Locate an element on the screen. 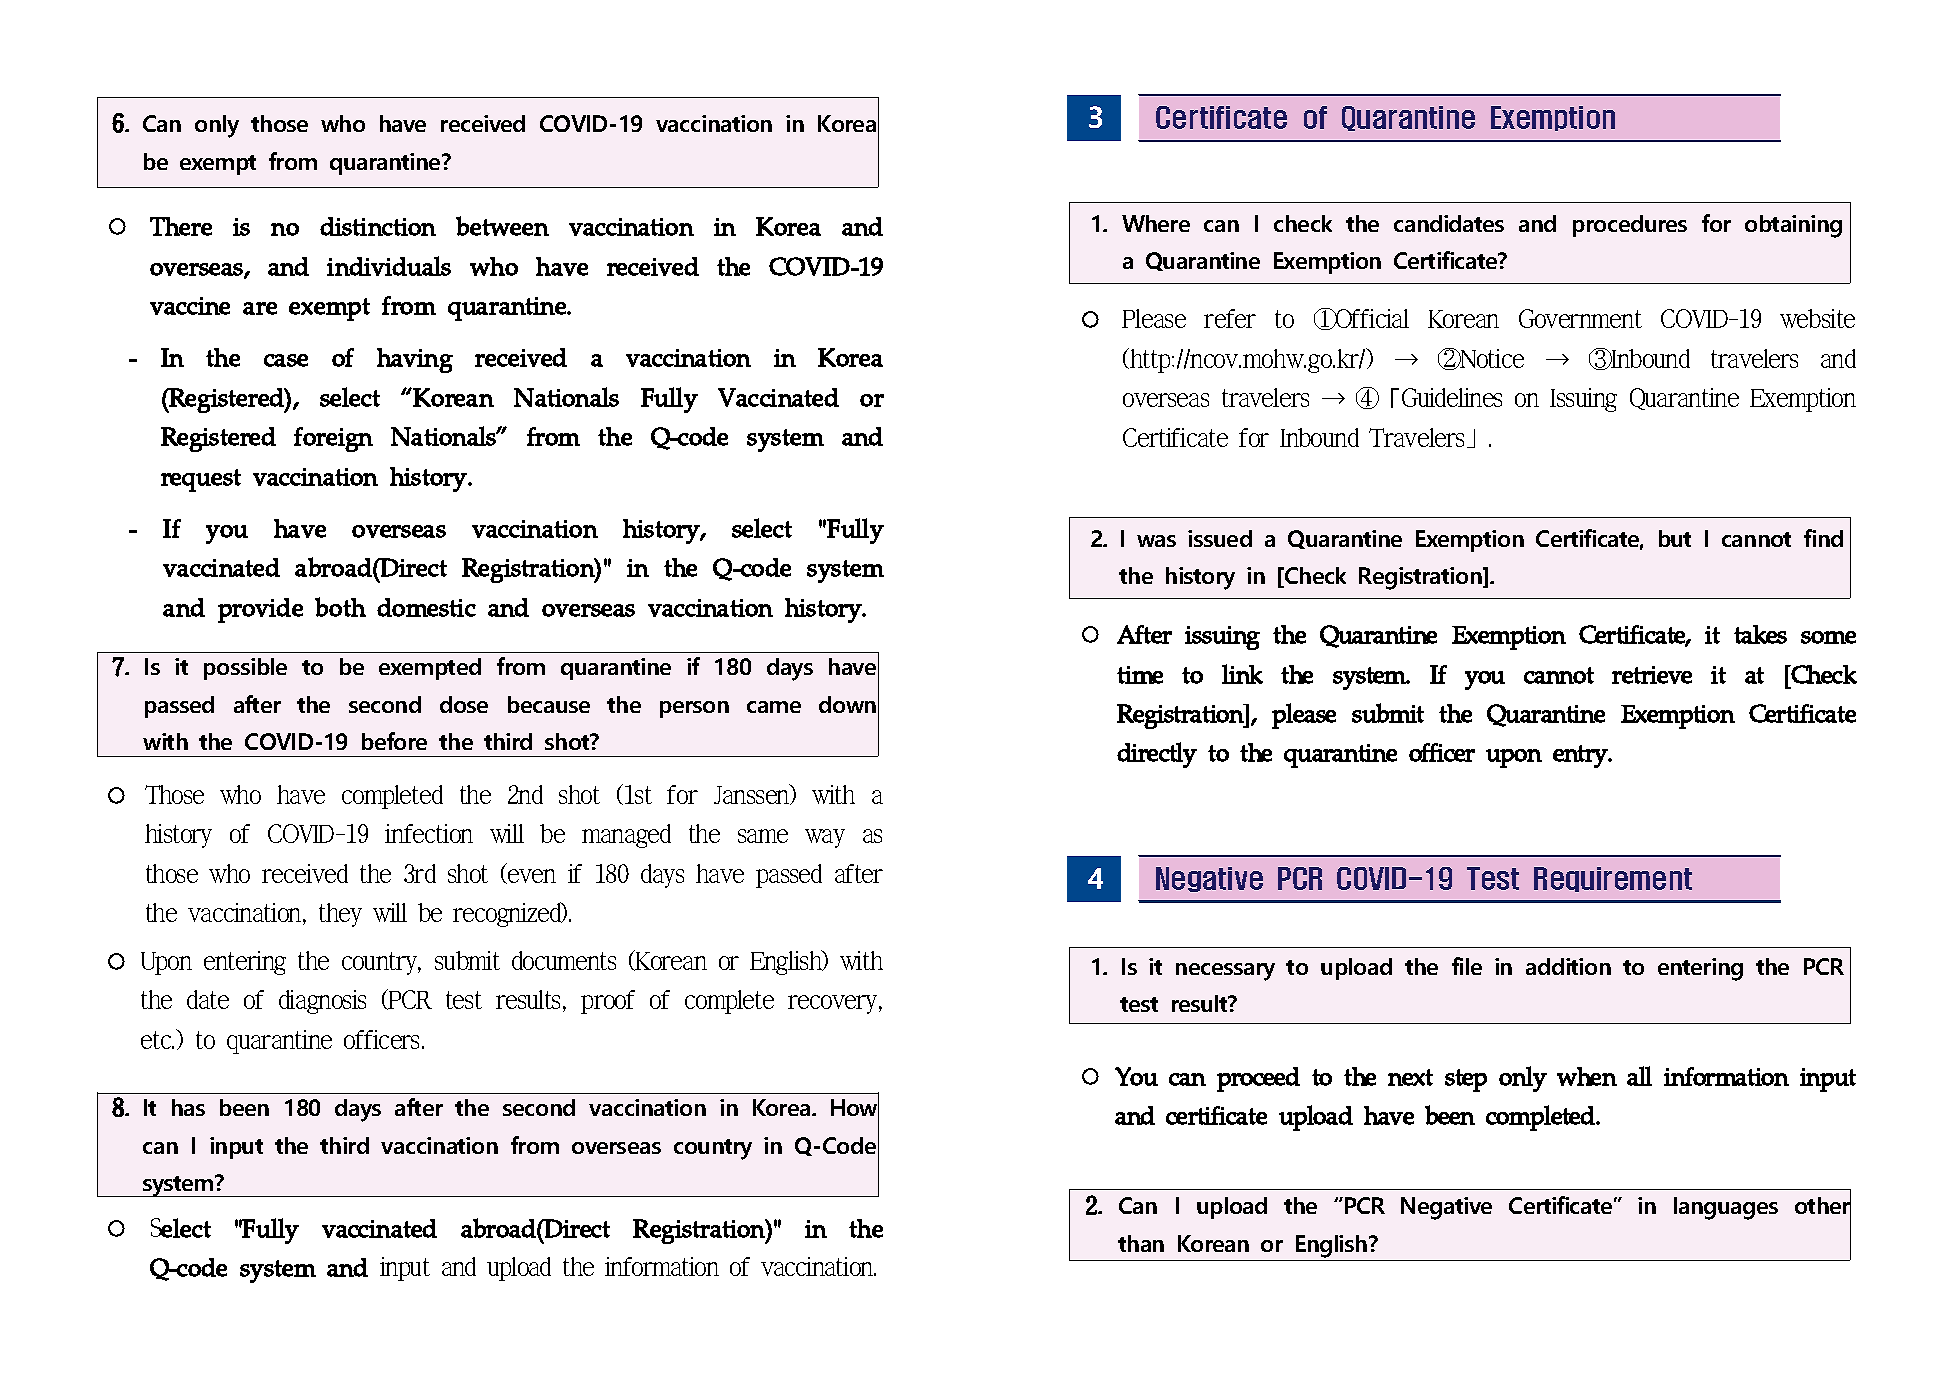 This screenshot has width=1944, height=1375. Where is located at coordinates (1156, 223).
